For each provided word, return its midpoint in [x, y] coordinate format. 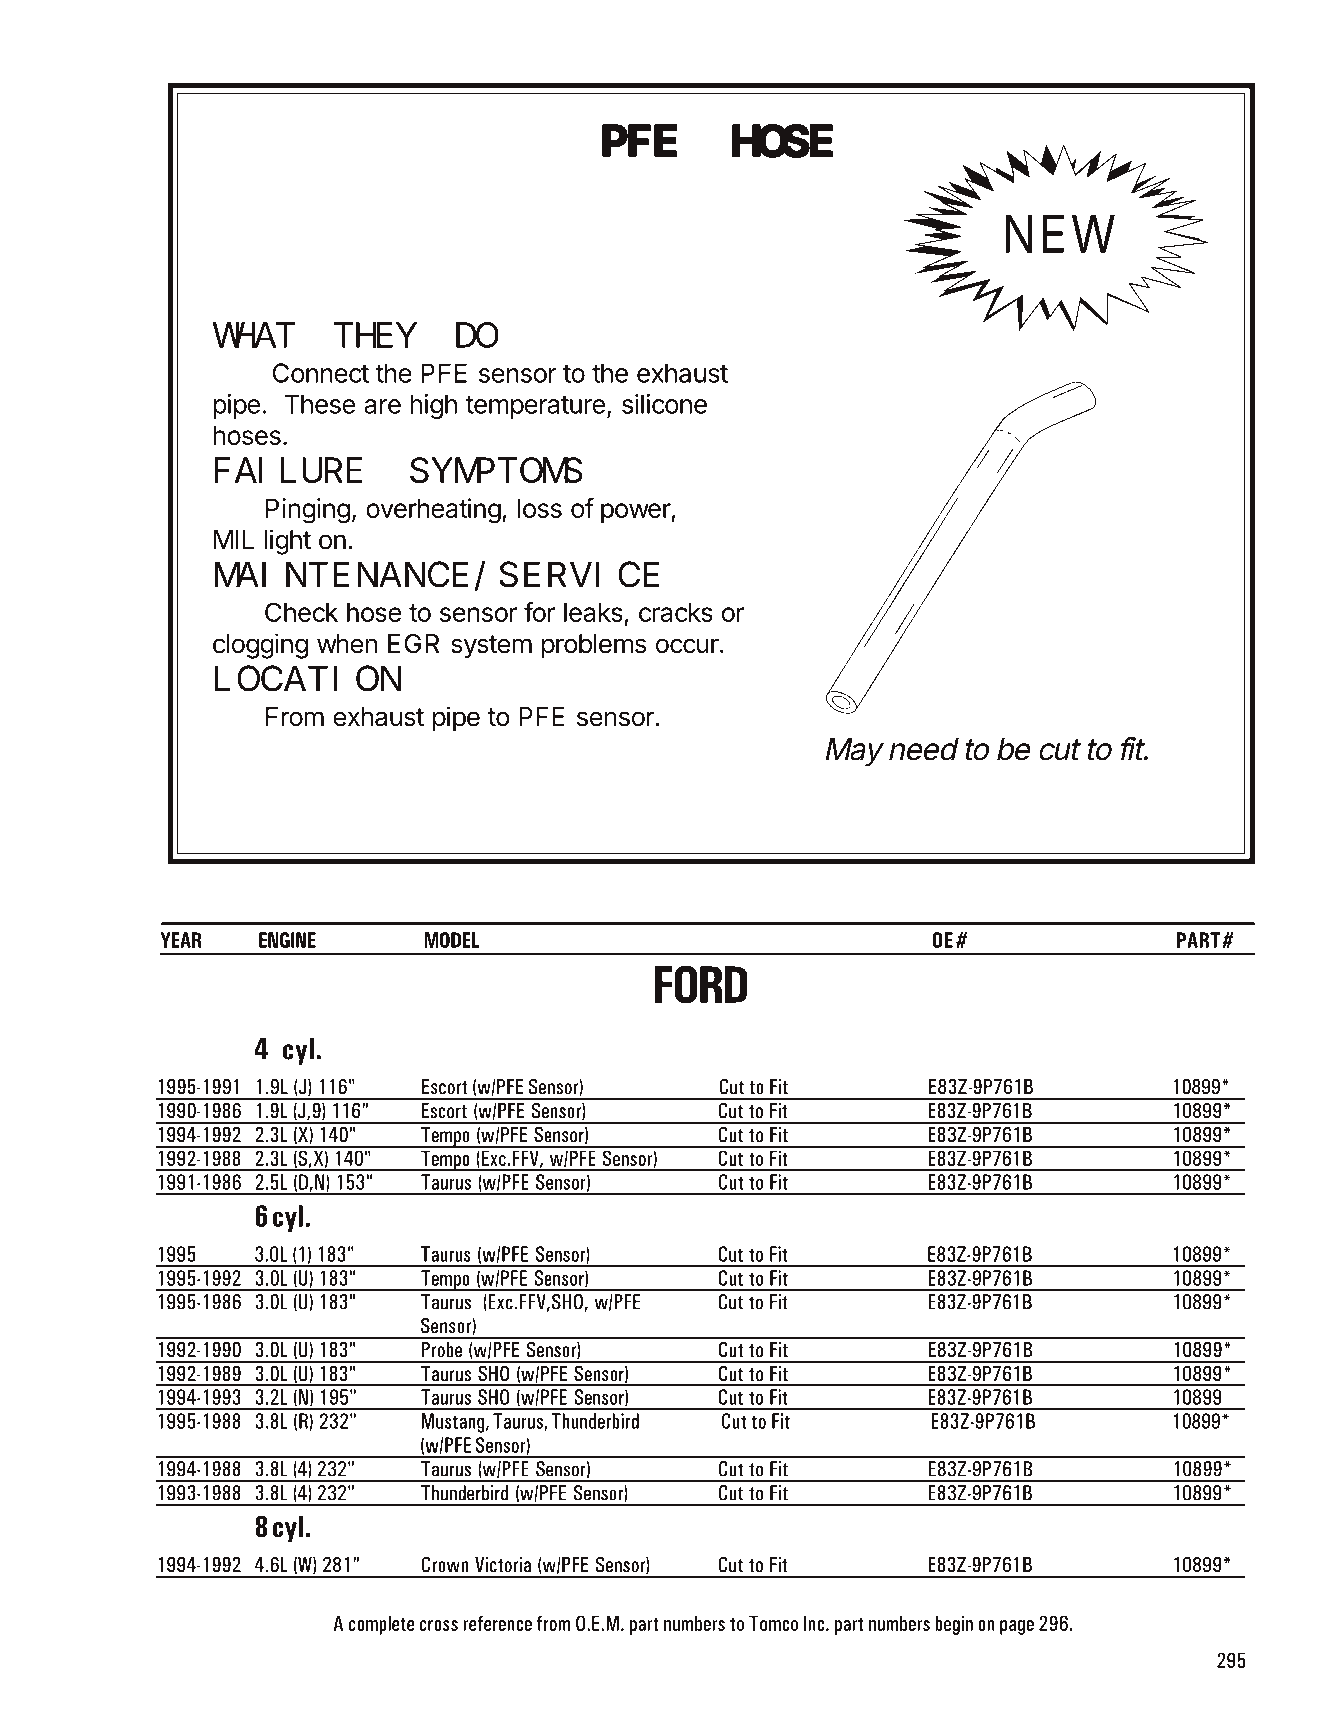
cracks [676, 612]
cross [439, 1625]
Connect [321, 373]
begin [954, 1625]
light [287, 542]
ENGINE [287, 940]
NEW [1060, 234]
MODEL [452, 940]
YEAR [181, 940]
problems [594, 646]
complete [381, 1625]
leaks [593, 612]
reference [497, 1623]
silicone [664, 404]
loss [540, 508]
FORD [701, 984]
